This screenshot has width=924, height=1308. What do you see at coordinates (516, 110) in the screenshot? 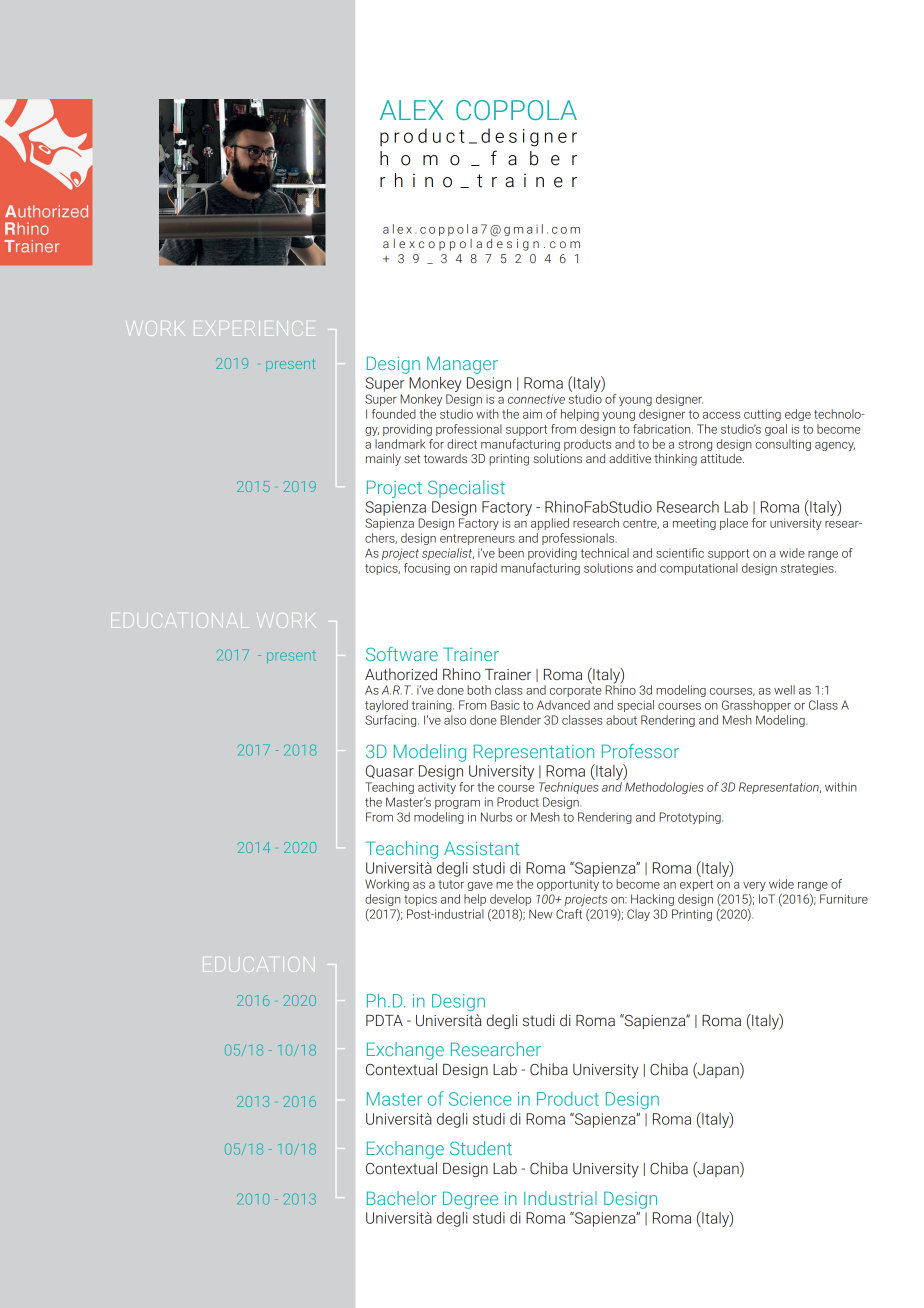
I see `COPPOLA` at bounding box center [516, 110].
